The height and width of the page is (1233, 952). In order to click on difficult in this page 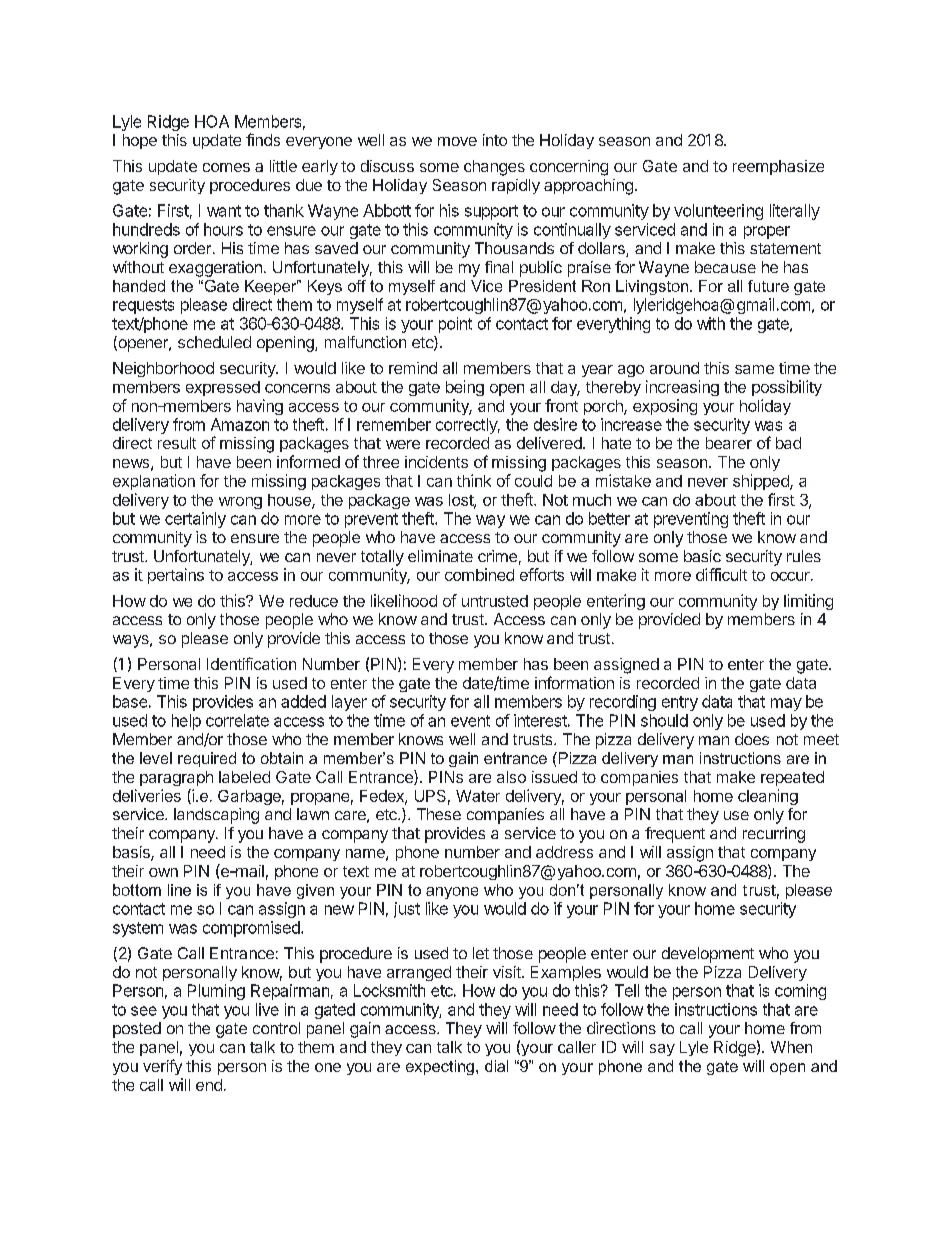, I will do `click(721, 574)`.
